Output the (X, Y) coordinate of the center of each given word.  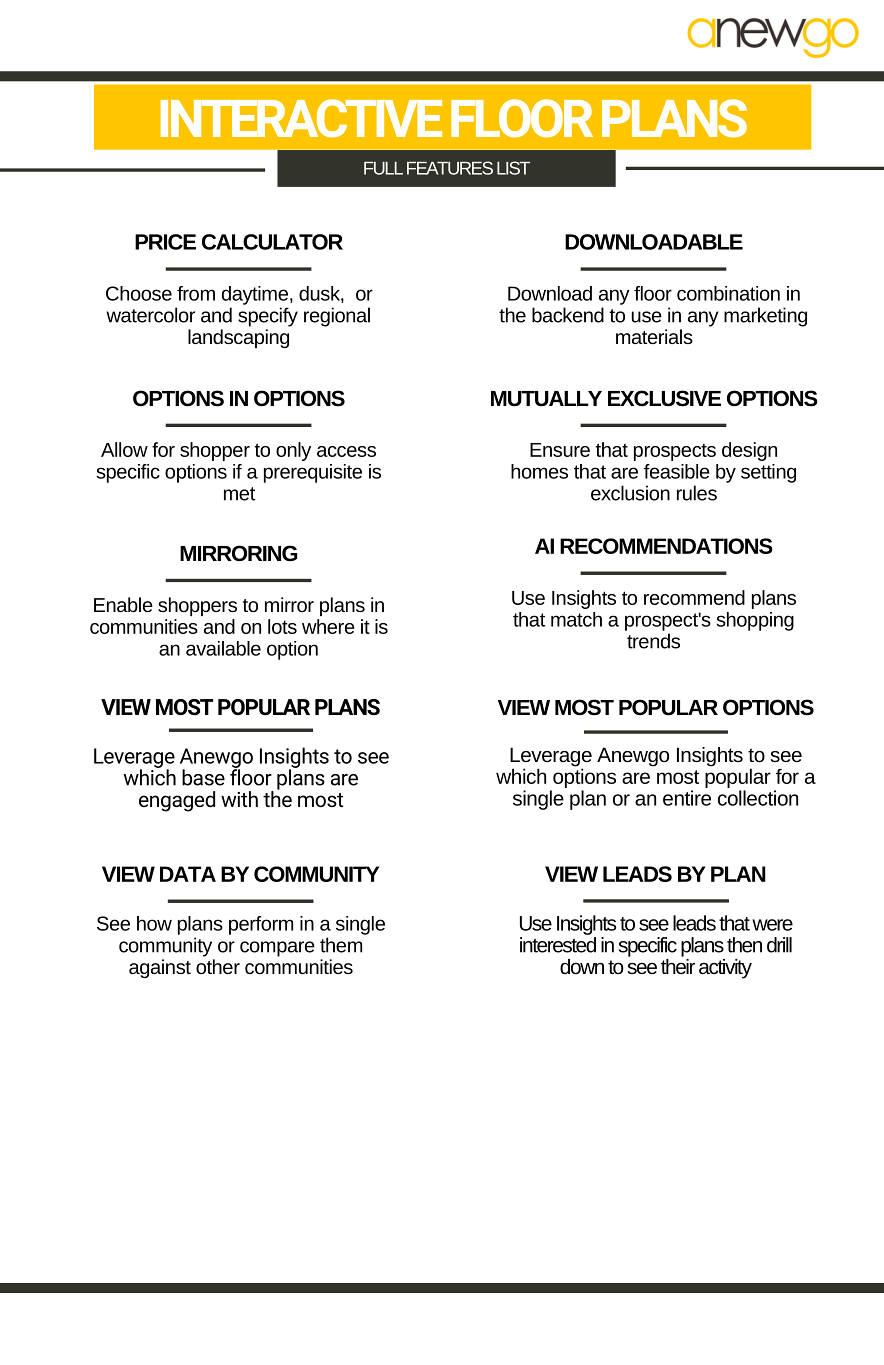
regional (337, 317)
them (341, 945)
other (218, 966)
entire (687, 798)
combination (728, 293)
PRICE (165, 242)
